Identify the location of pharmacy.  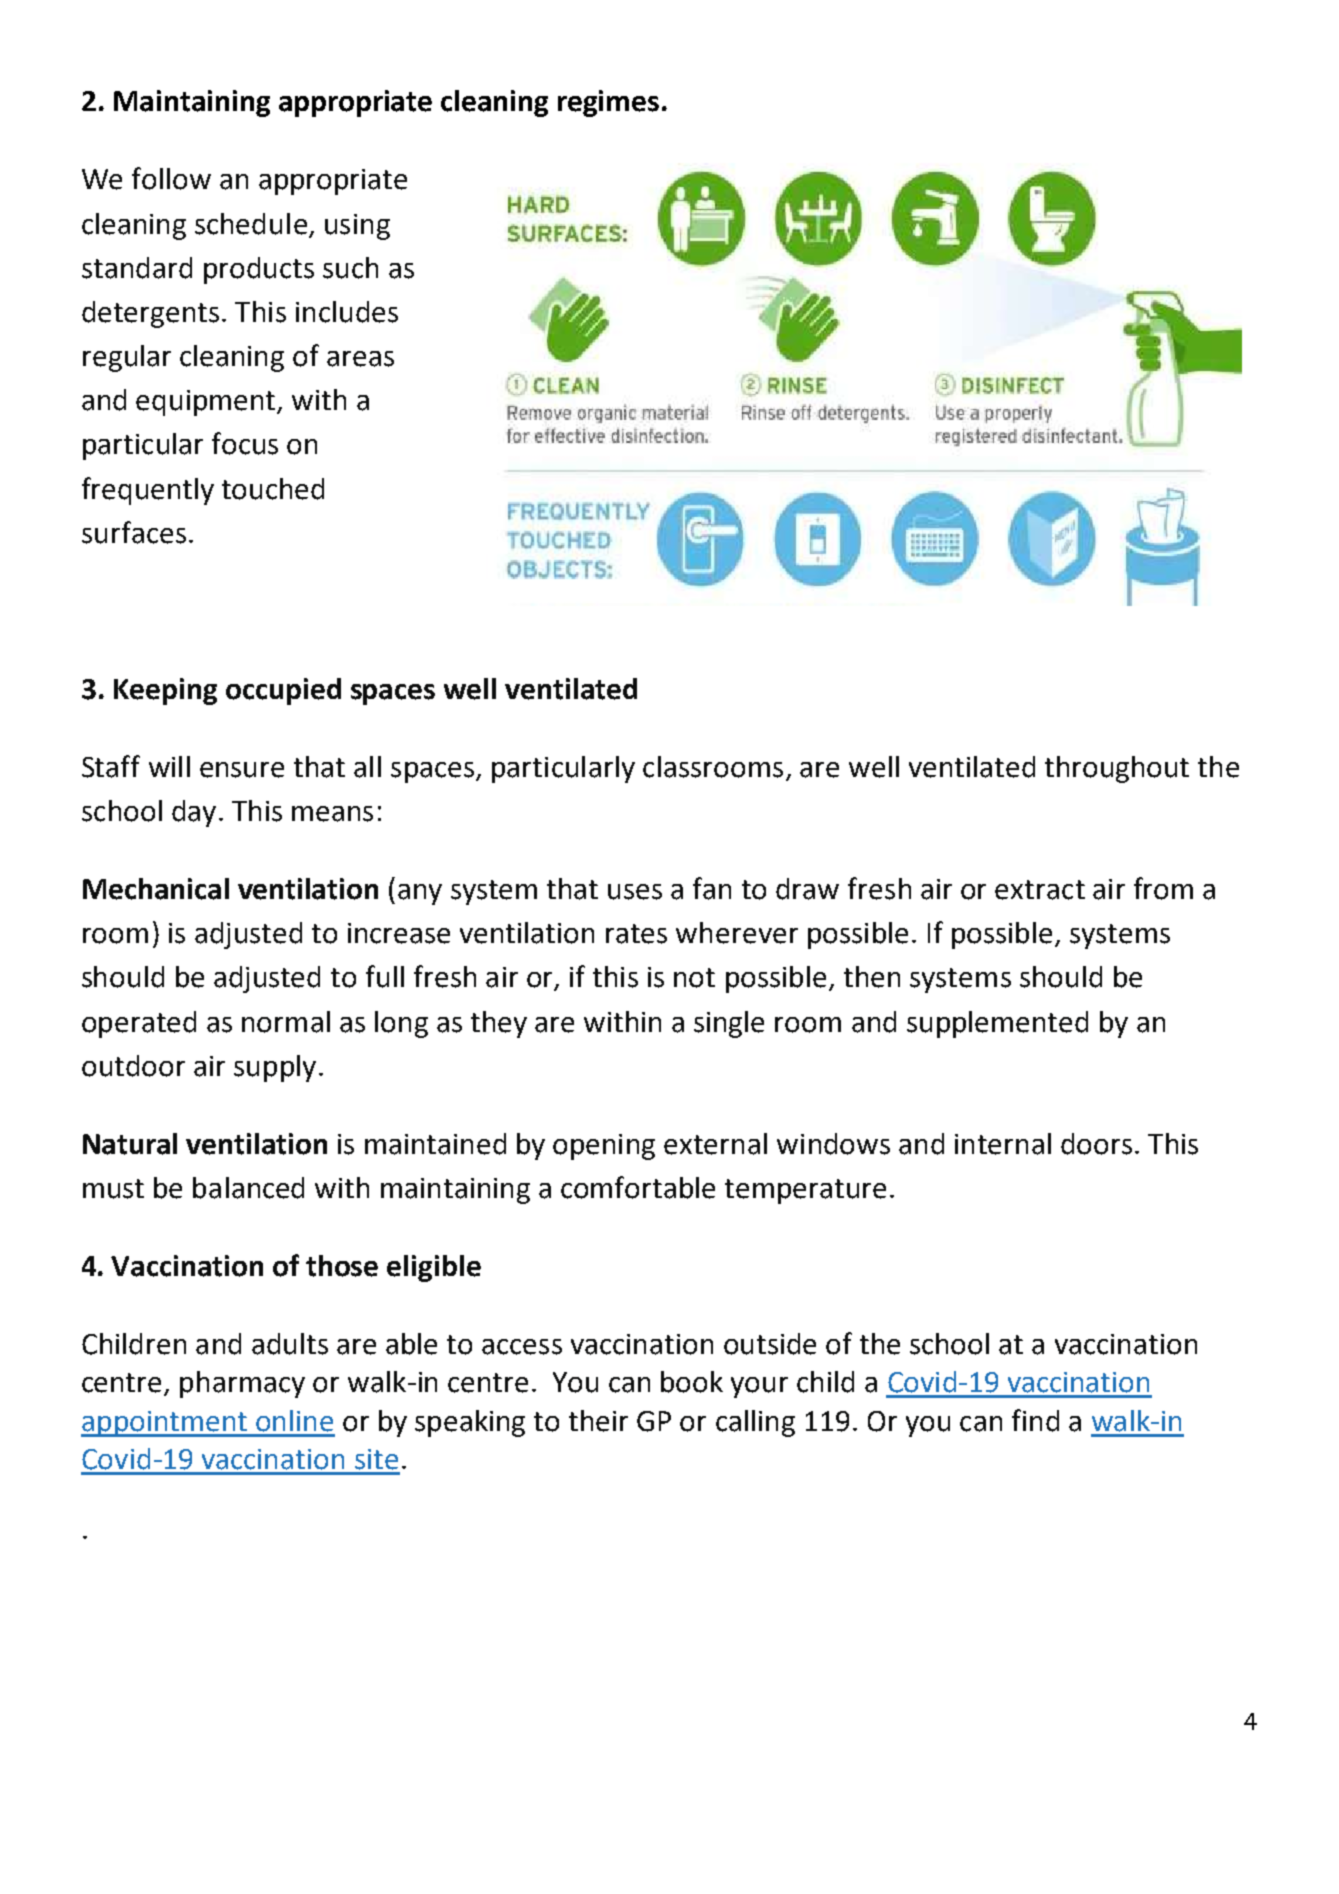
(242, 1384).
